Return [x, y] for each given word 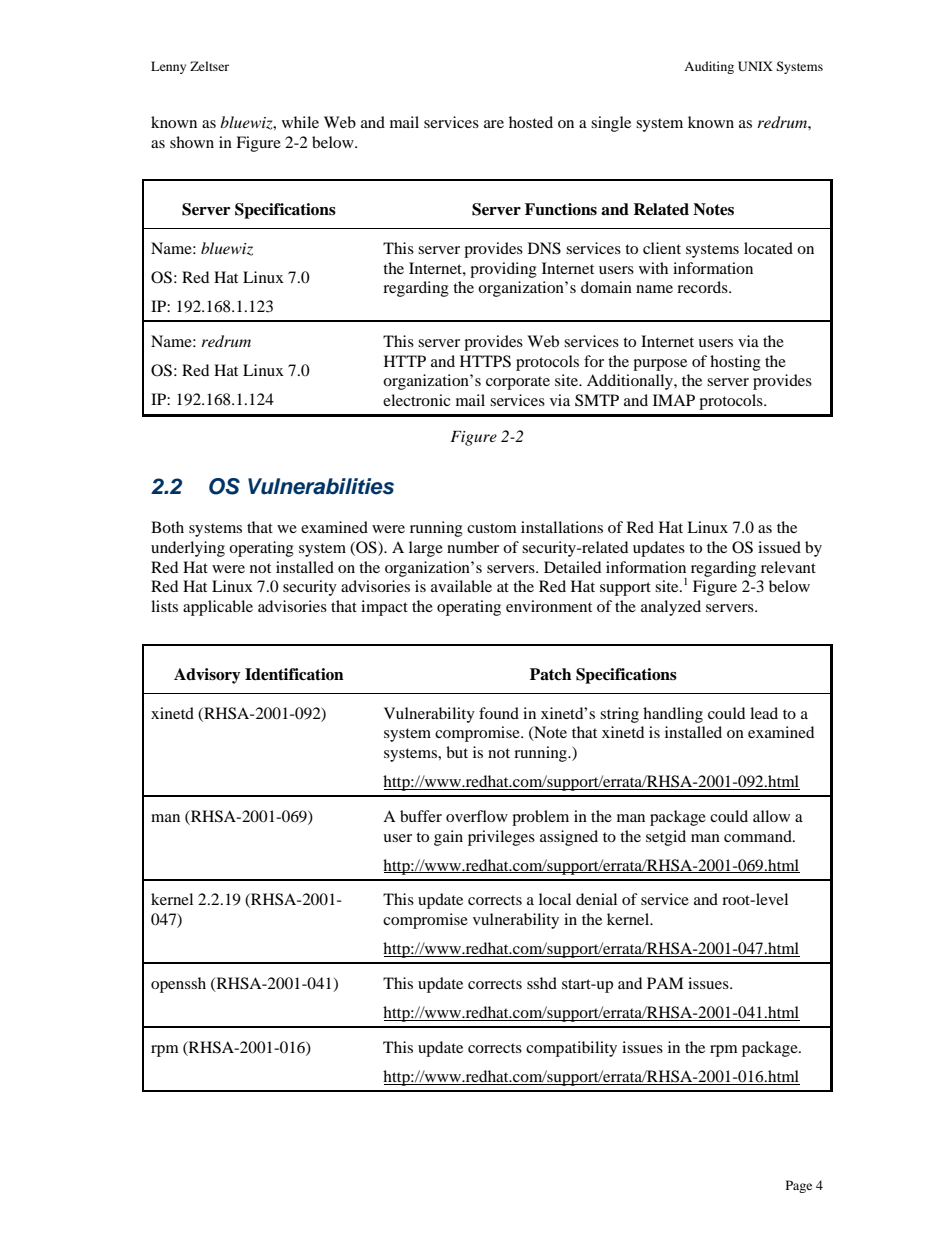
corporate [518, 383]
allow [771, 816]
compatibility [571, 1049]
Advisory [207, 676]
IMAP [674, 400]
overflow [477, 816]
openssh [178, 985]
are [494, 124]
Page [799, 1186]
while [300, 122]
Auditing [709, 67]
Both [167, 527]
